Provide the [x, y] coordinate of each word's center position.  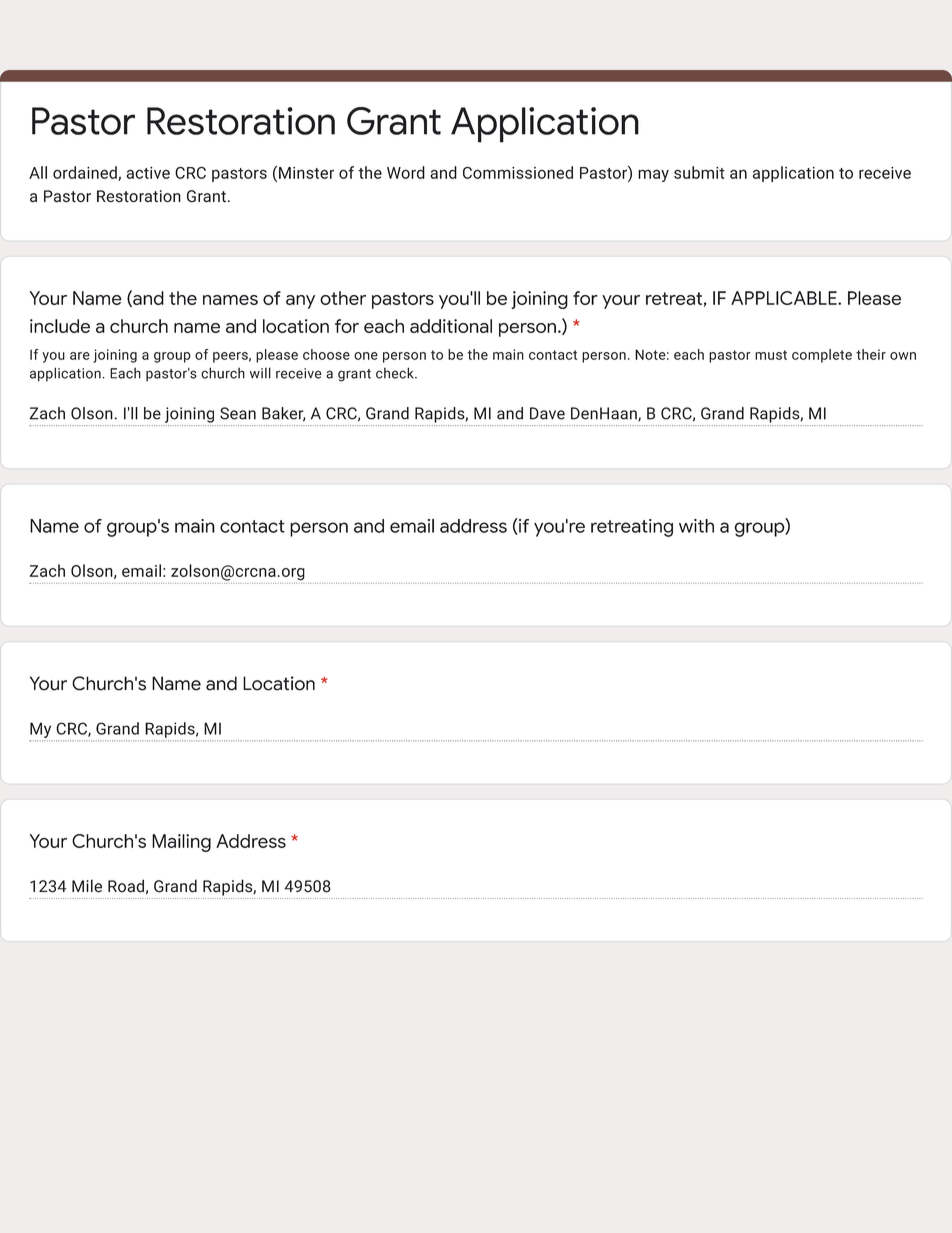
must [771, 355]
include [60, 326]
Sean [238, 413]
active [148, 173]
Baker [284, 414]
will [260, 373]
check [396, 373]
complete [822, 356]
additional [451, 326]
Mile [87, 886]
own [903, 356]
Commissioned [518, 172]
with [696, 526]
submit [699, 172]
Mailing [181, 843]
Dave [547, 413]
